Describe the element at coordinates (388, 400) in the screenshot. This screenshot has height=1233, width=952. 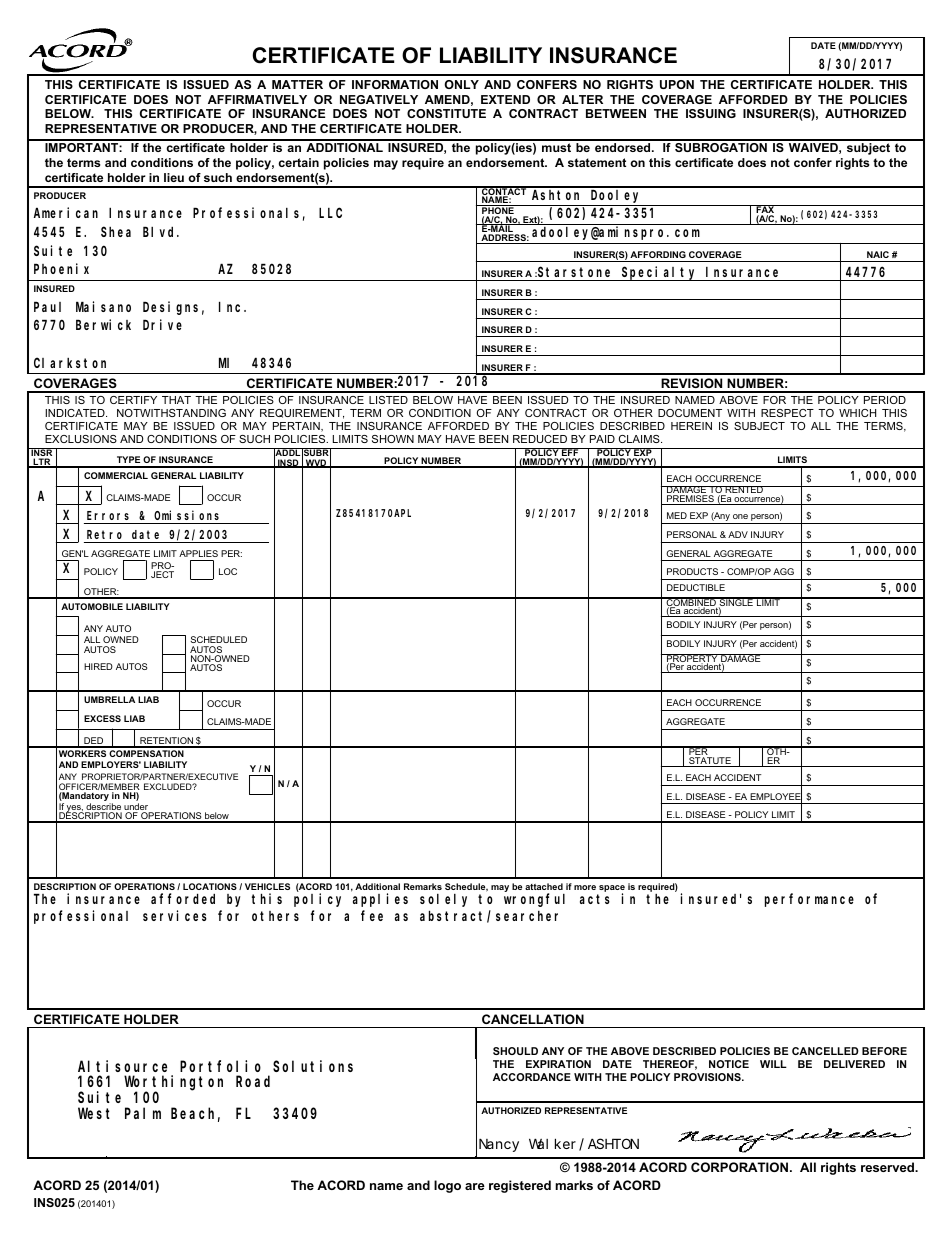
I see `LISTED` at that location.
